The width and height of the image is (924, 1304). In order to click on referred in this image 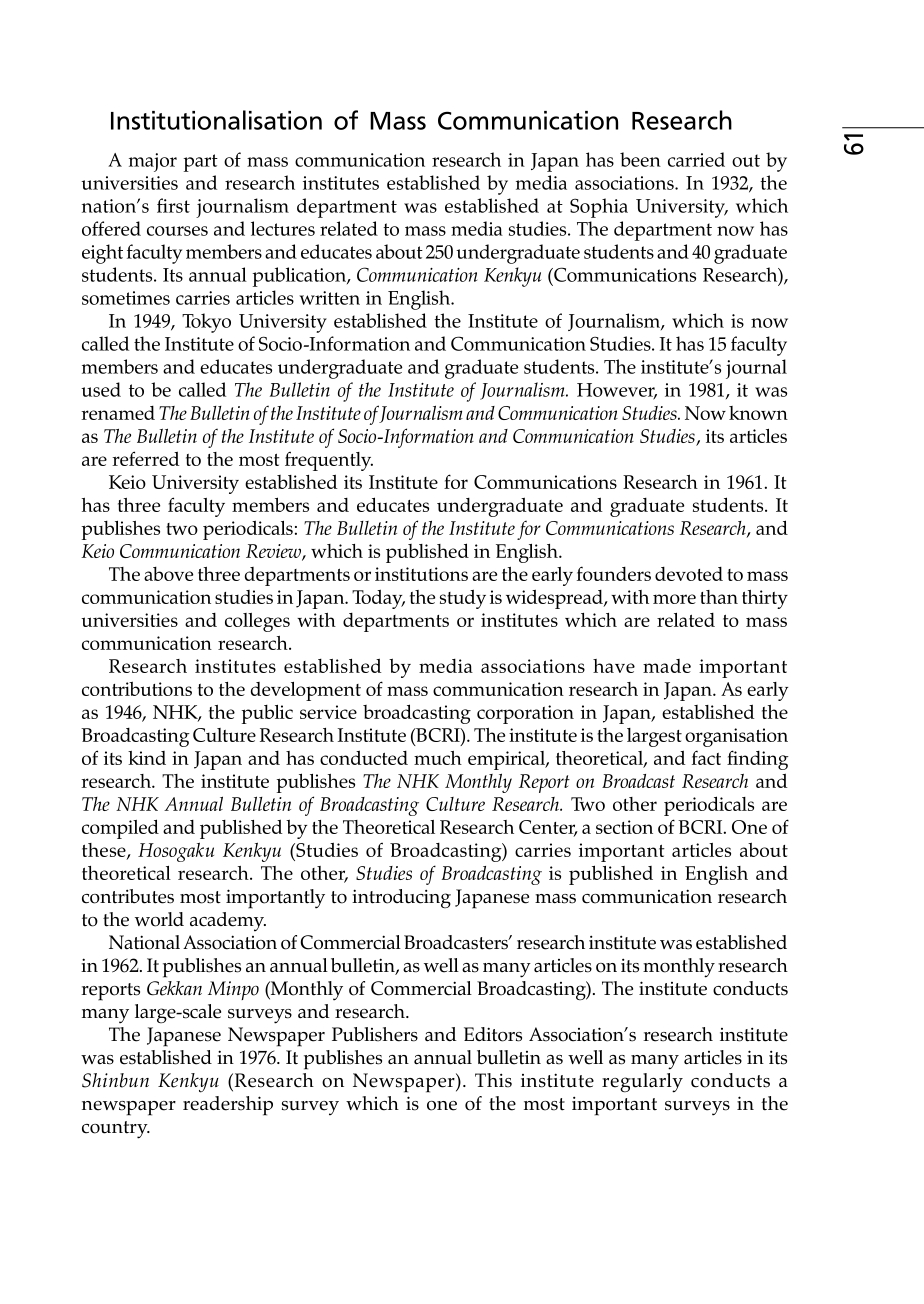, I will do `click(145, 458)`.
